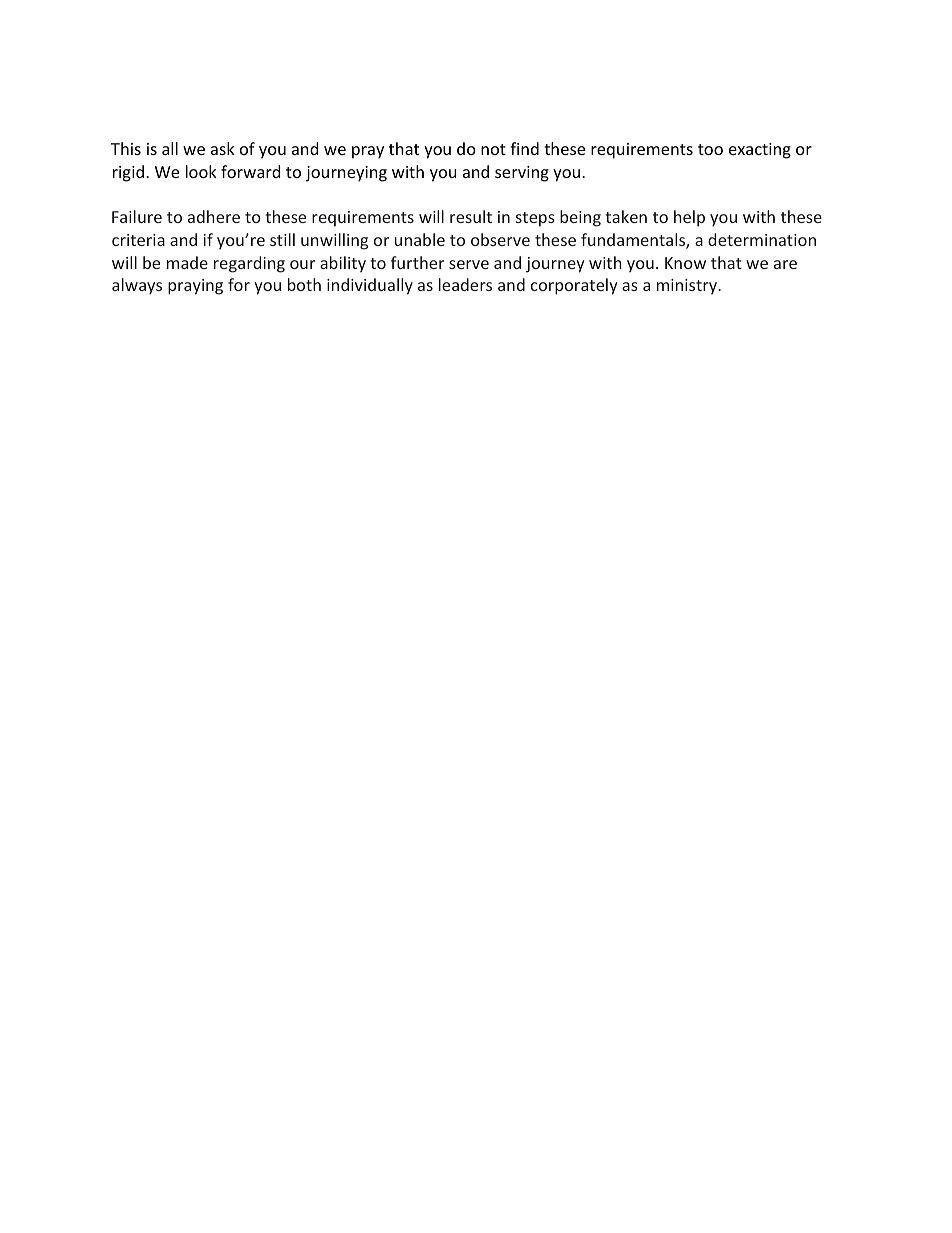 The height and width of the image is (1233, 952). Describe the element at coordinates (493, 149) in the image. I see `not` at that location.
